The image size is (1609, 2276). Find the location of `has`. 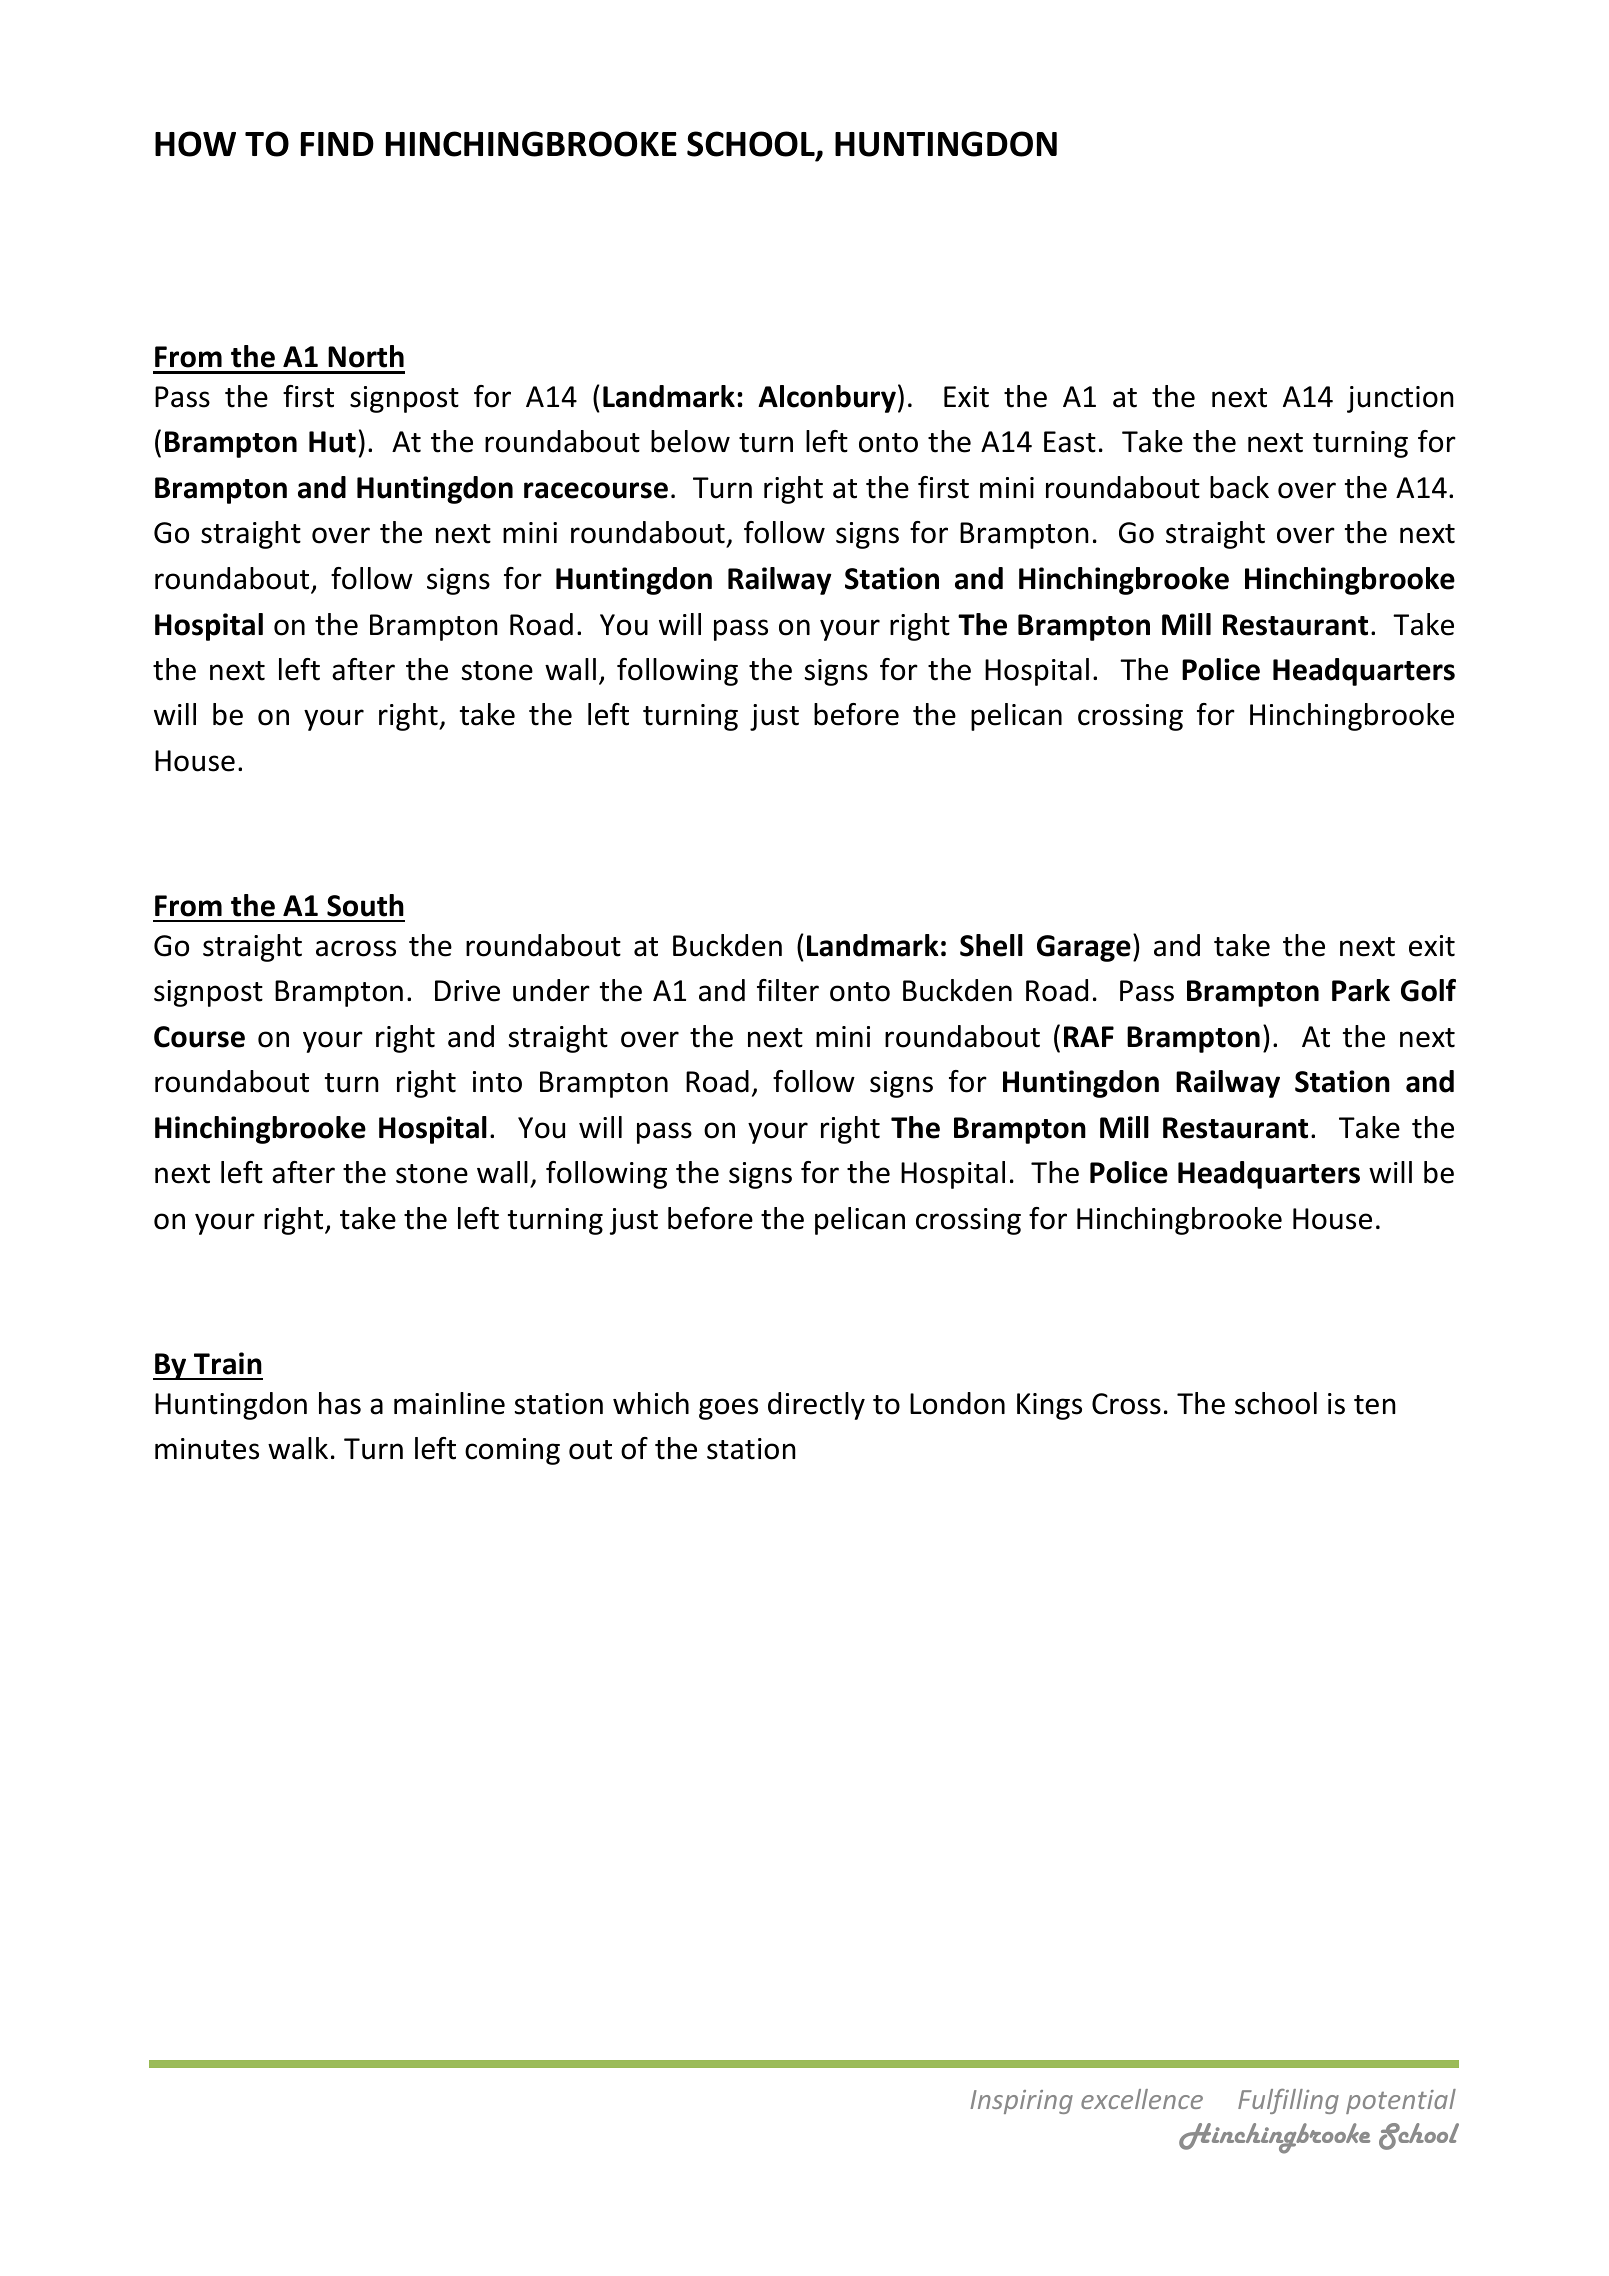

has is located at coordinates (340, 1403).
